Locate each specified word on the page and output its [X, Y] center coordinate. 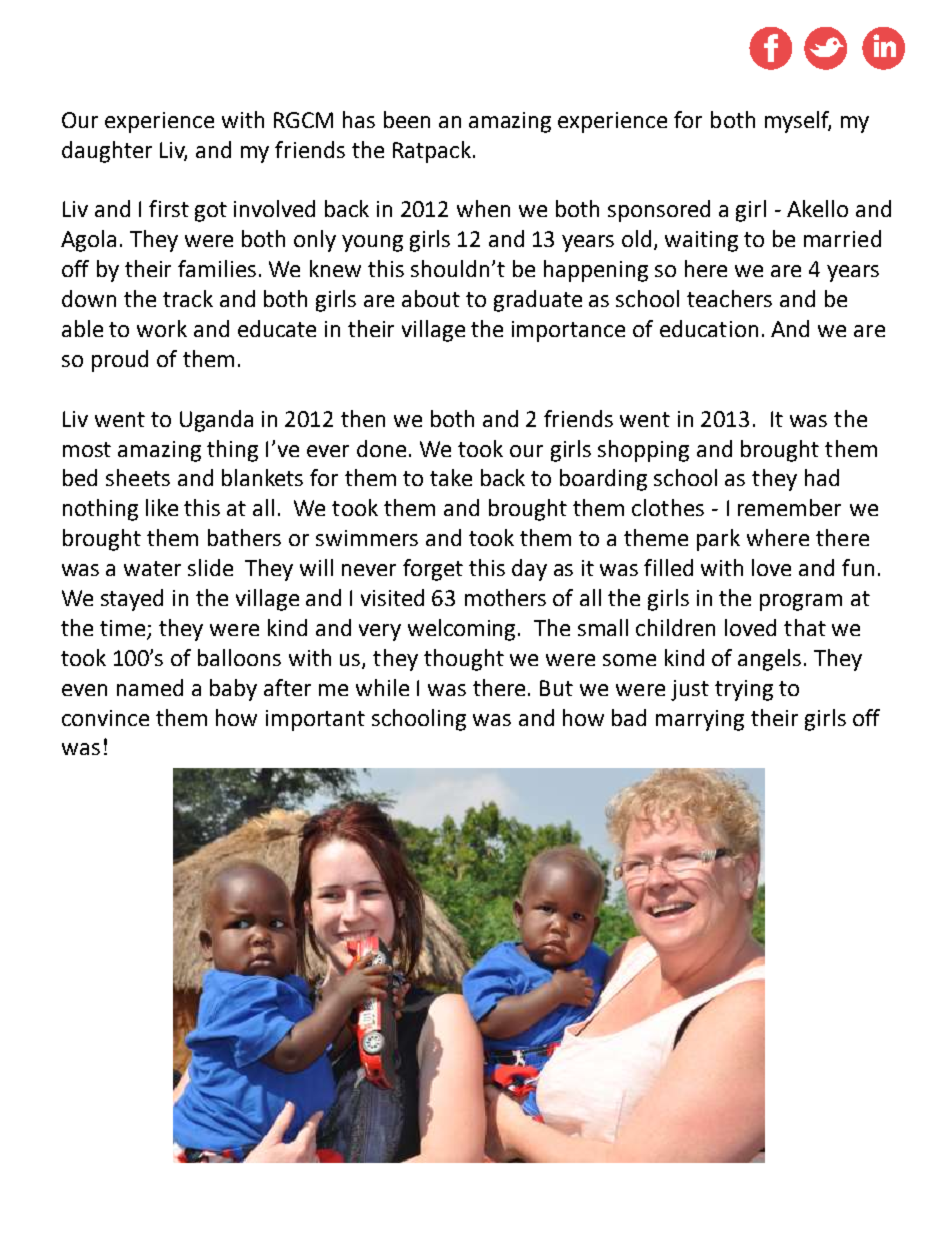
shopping [643, 451]
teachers [729, 298]
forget [433, 570]
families [217, 268]
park [718, 540]
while [382, 687]
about [431, 298]
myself [798, 122]
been [407, 119]
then [363, 418]
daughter [107, 152]
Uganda [216, 421]
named [150, 687]
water [152, 568]
